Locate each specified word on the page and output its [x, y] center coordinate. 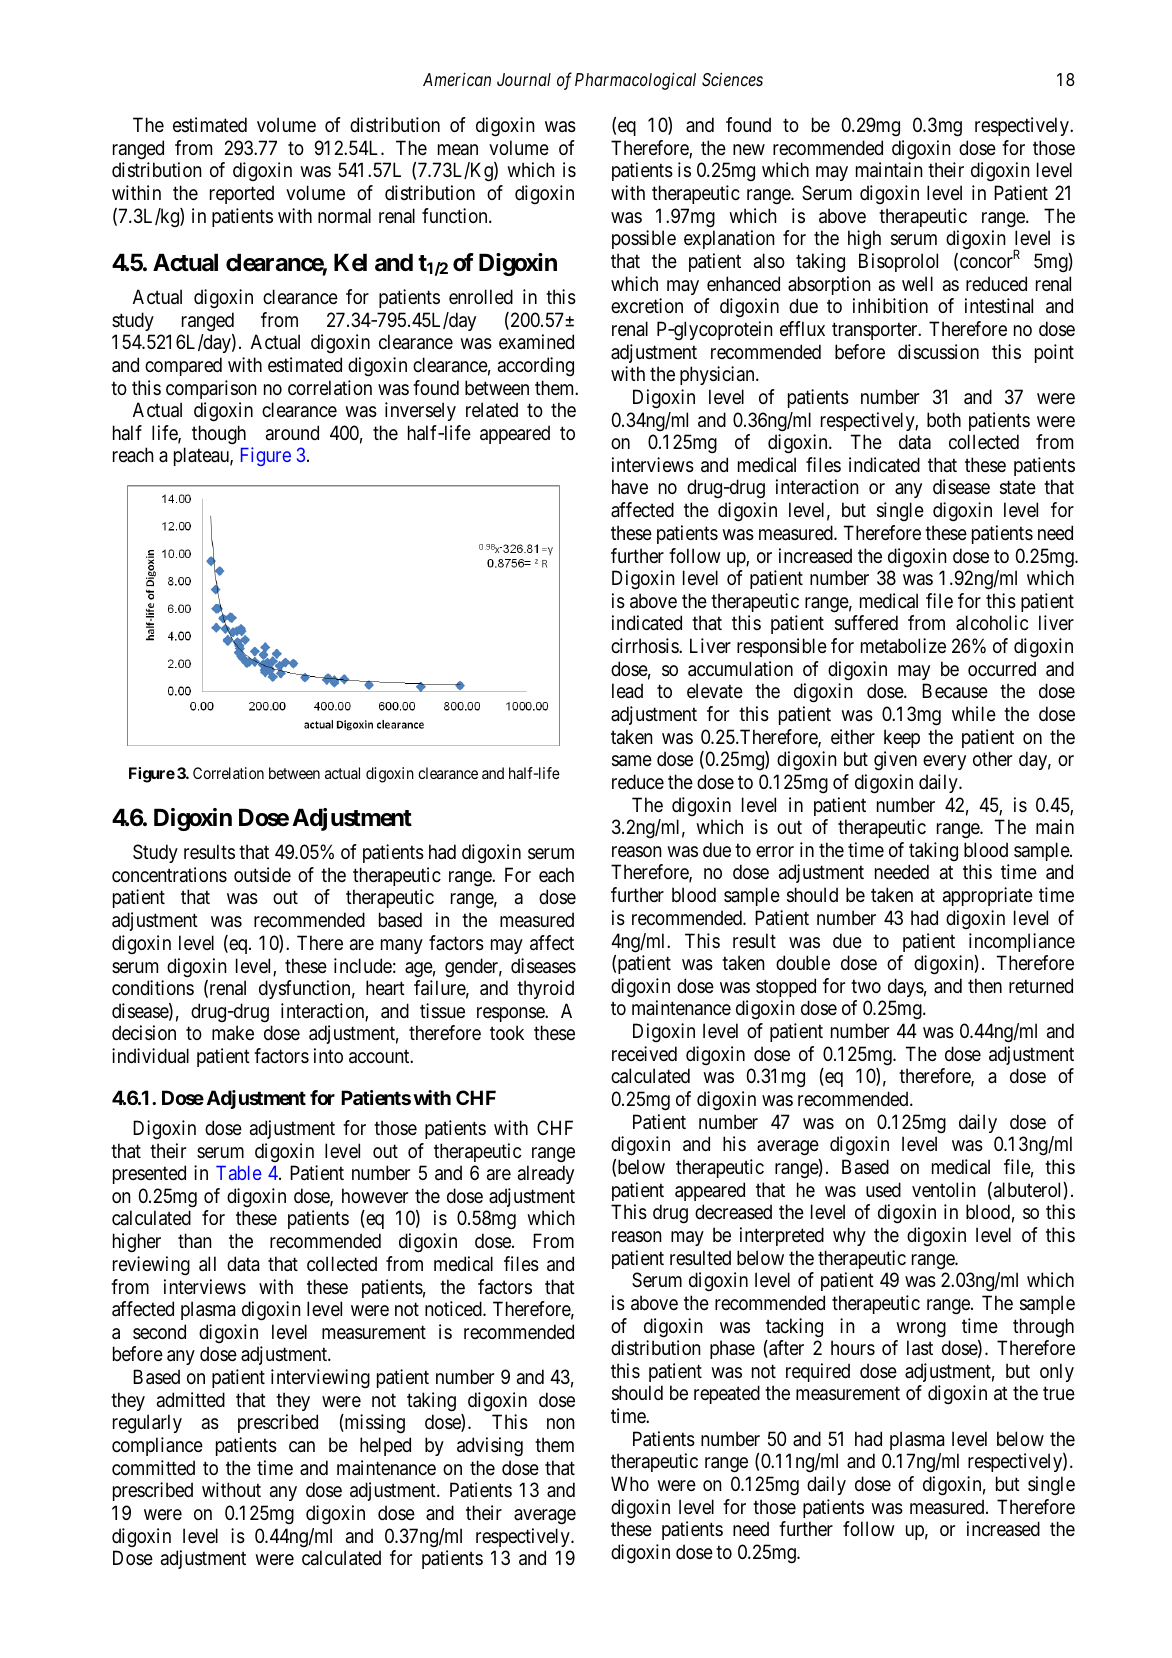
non [561, 1423]
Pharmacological [635, 81]
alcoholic [992, 623]
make [233, 1032]
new [749, 150]
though [219, 434]
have [630, 487]
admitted [191, 1399]
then [985, 985]
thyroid [545, 989]
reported [242, 194]
